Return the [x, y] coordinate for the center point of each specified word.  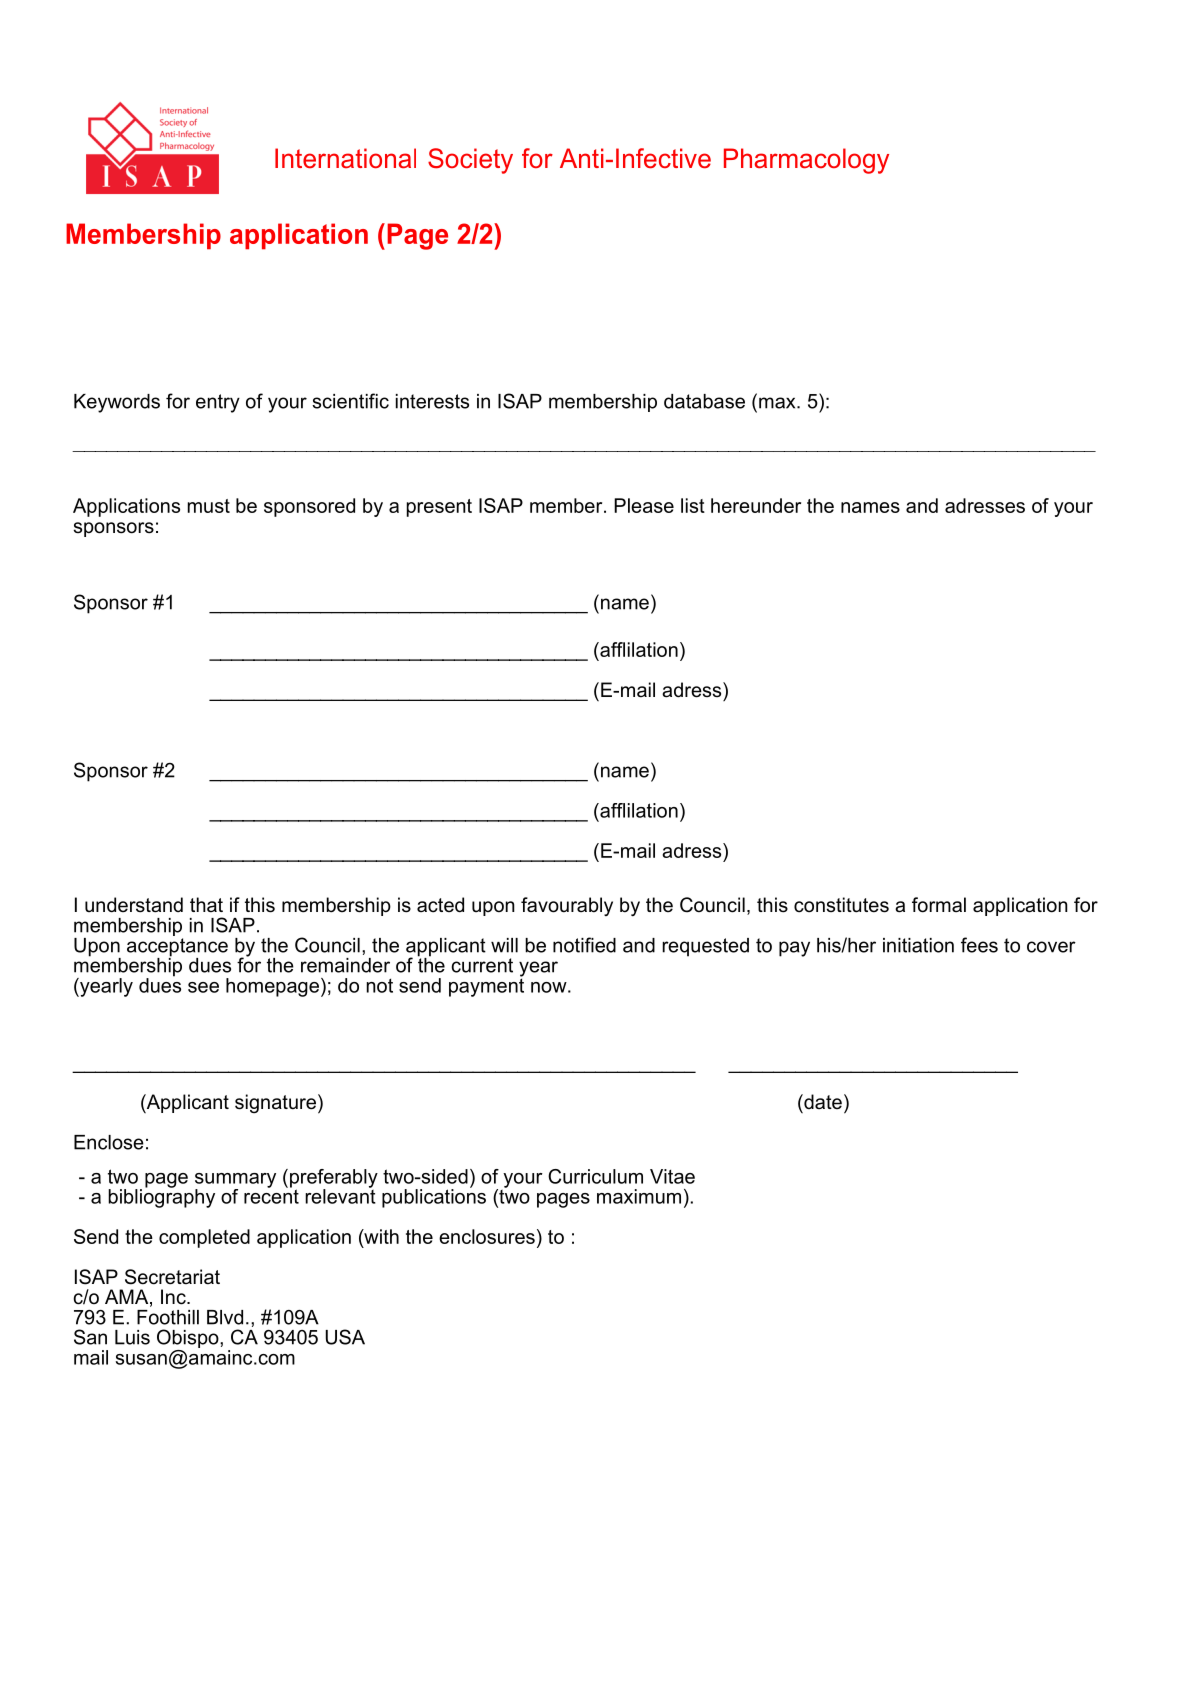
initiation [918, 945]
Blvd [225, 1317]
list [693, 505]
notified [584, 945]
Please [644, 505]
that [206, 905]
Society [470, 161]
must [209, 506]
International [345, 158]
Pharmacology [806, 161]
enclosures [487, 1236]
